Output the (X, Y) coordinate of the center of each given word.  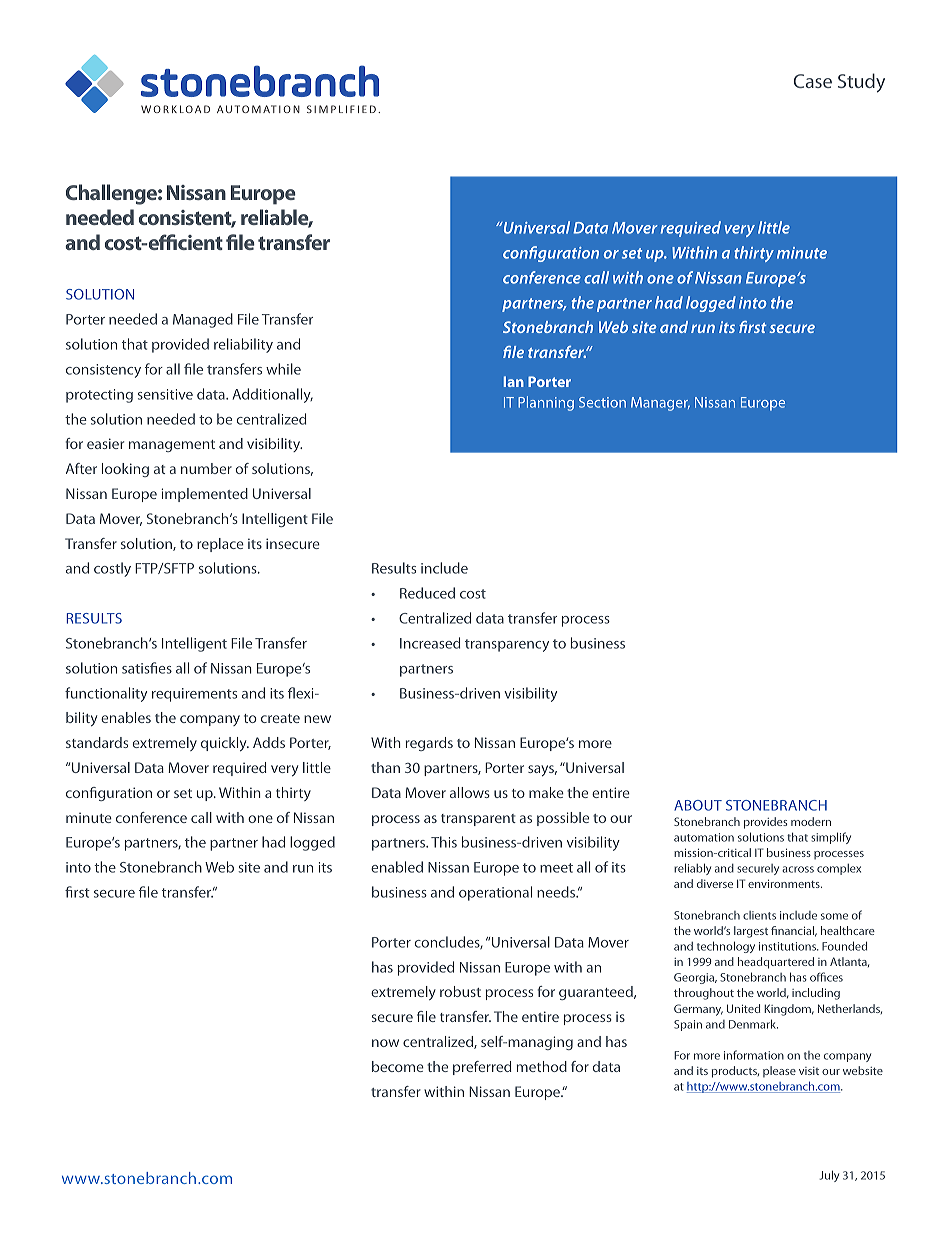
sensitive (165, 394)
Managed (203, 320)
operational (495, 893)
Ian (514, 381)
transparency (507, 645)
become (398, 1066)
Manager (660, 404)
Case (813, 81)
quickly (225, 744)
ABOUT (698, 805)
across (798, 869)
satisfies (147, 668)
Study (861, 83)
